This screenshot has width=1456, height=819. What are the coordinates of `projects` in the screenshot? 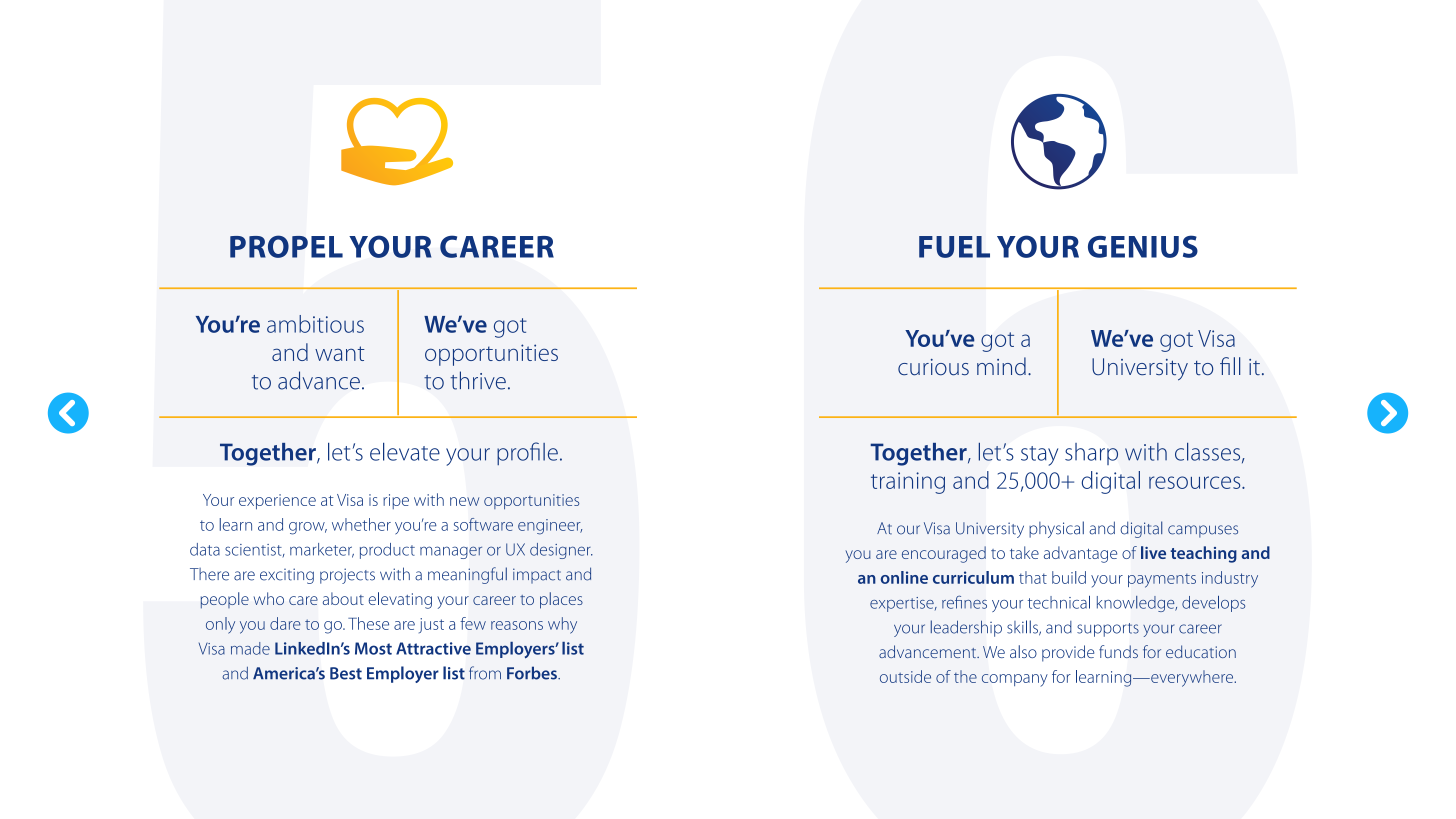 It's located at (347, 576).
